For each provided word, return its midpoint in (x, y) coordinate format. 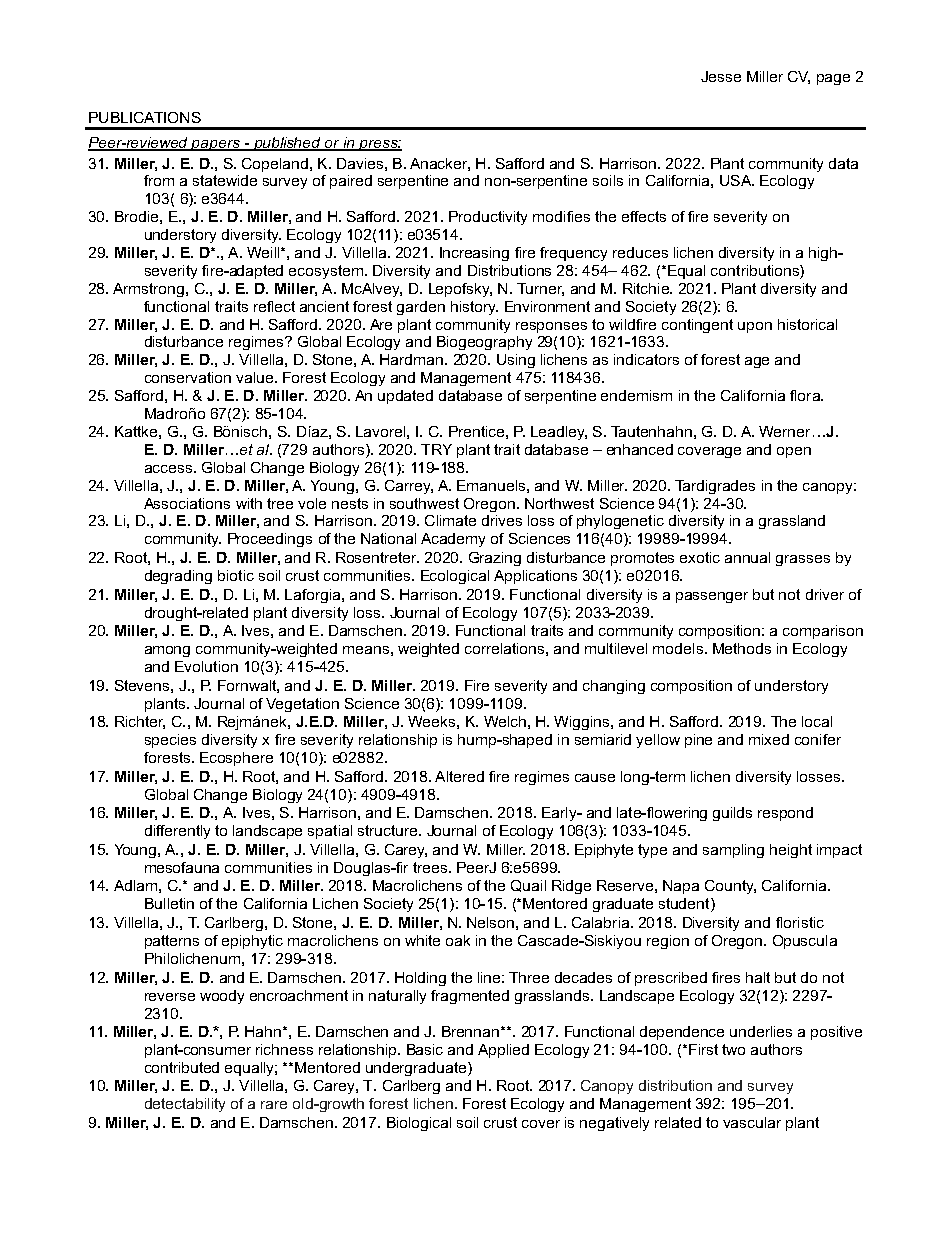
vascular (752, 1122)
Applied (503, 1051)
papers (216, 145)
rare (274, 1105)
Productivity (488, 218)
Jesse (721, 76)
